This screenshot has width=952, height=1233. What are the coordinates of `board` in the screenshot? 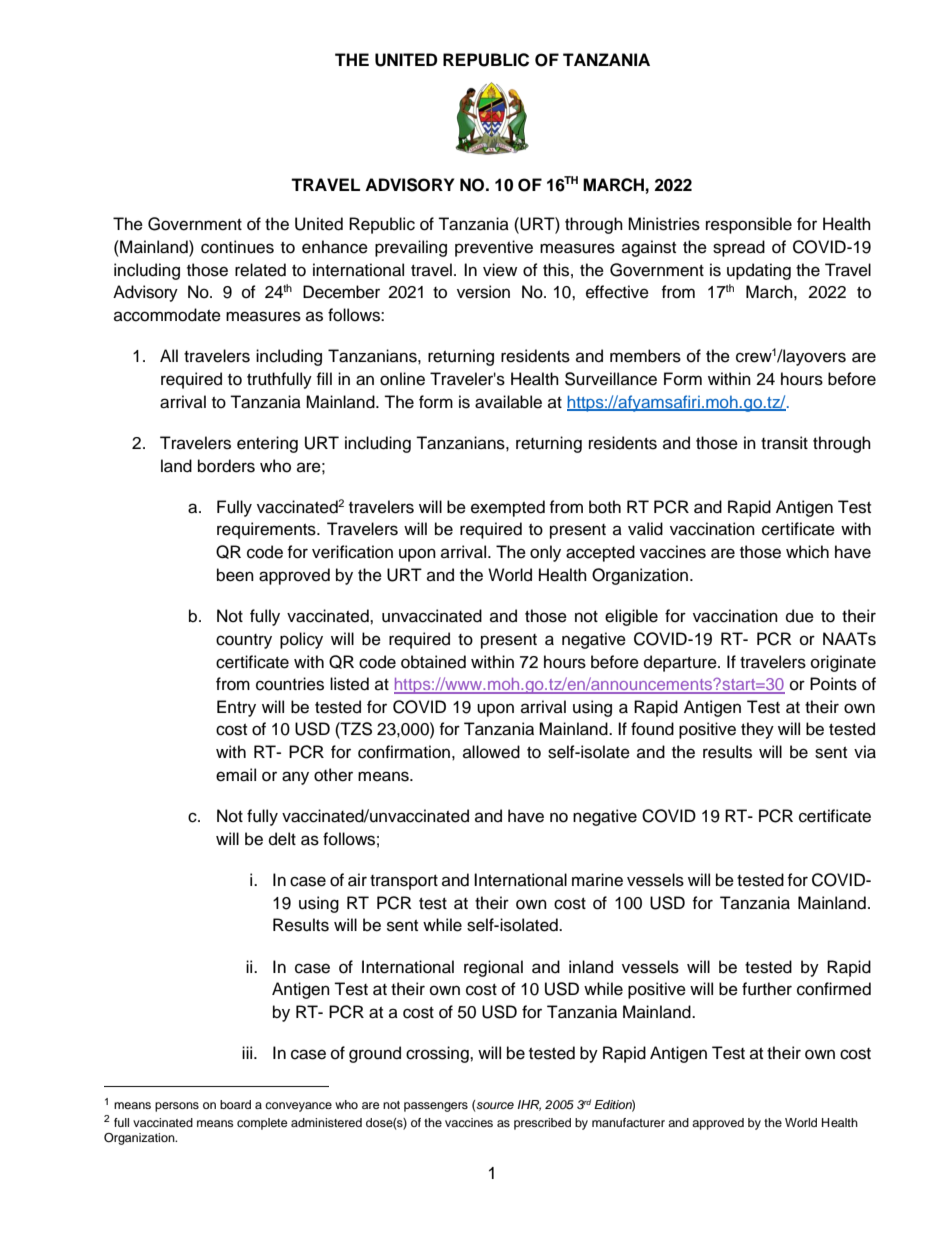 It's located at (235, 1104).
